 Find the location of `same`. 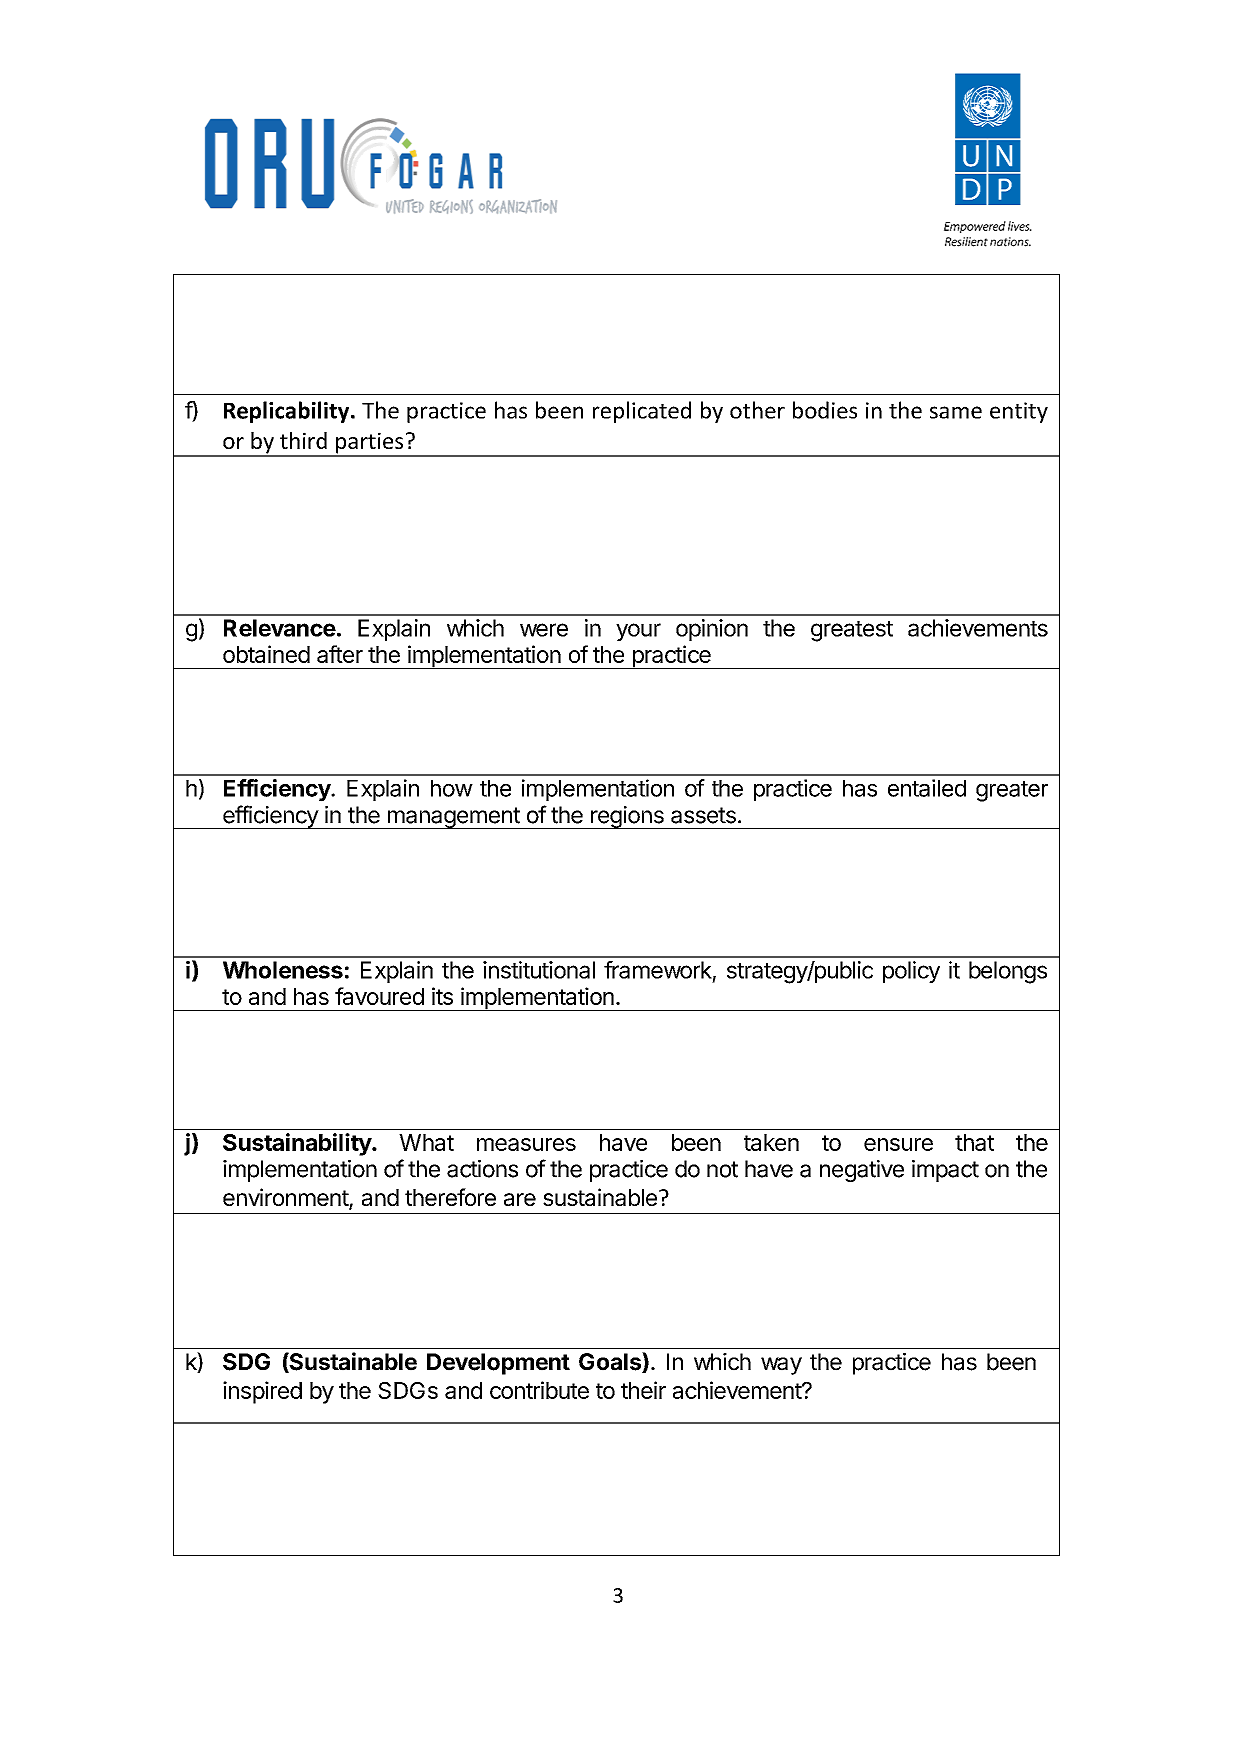

same is located at coordinates (956, 412).
